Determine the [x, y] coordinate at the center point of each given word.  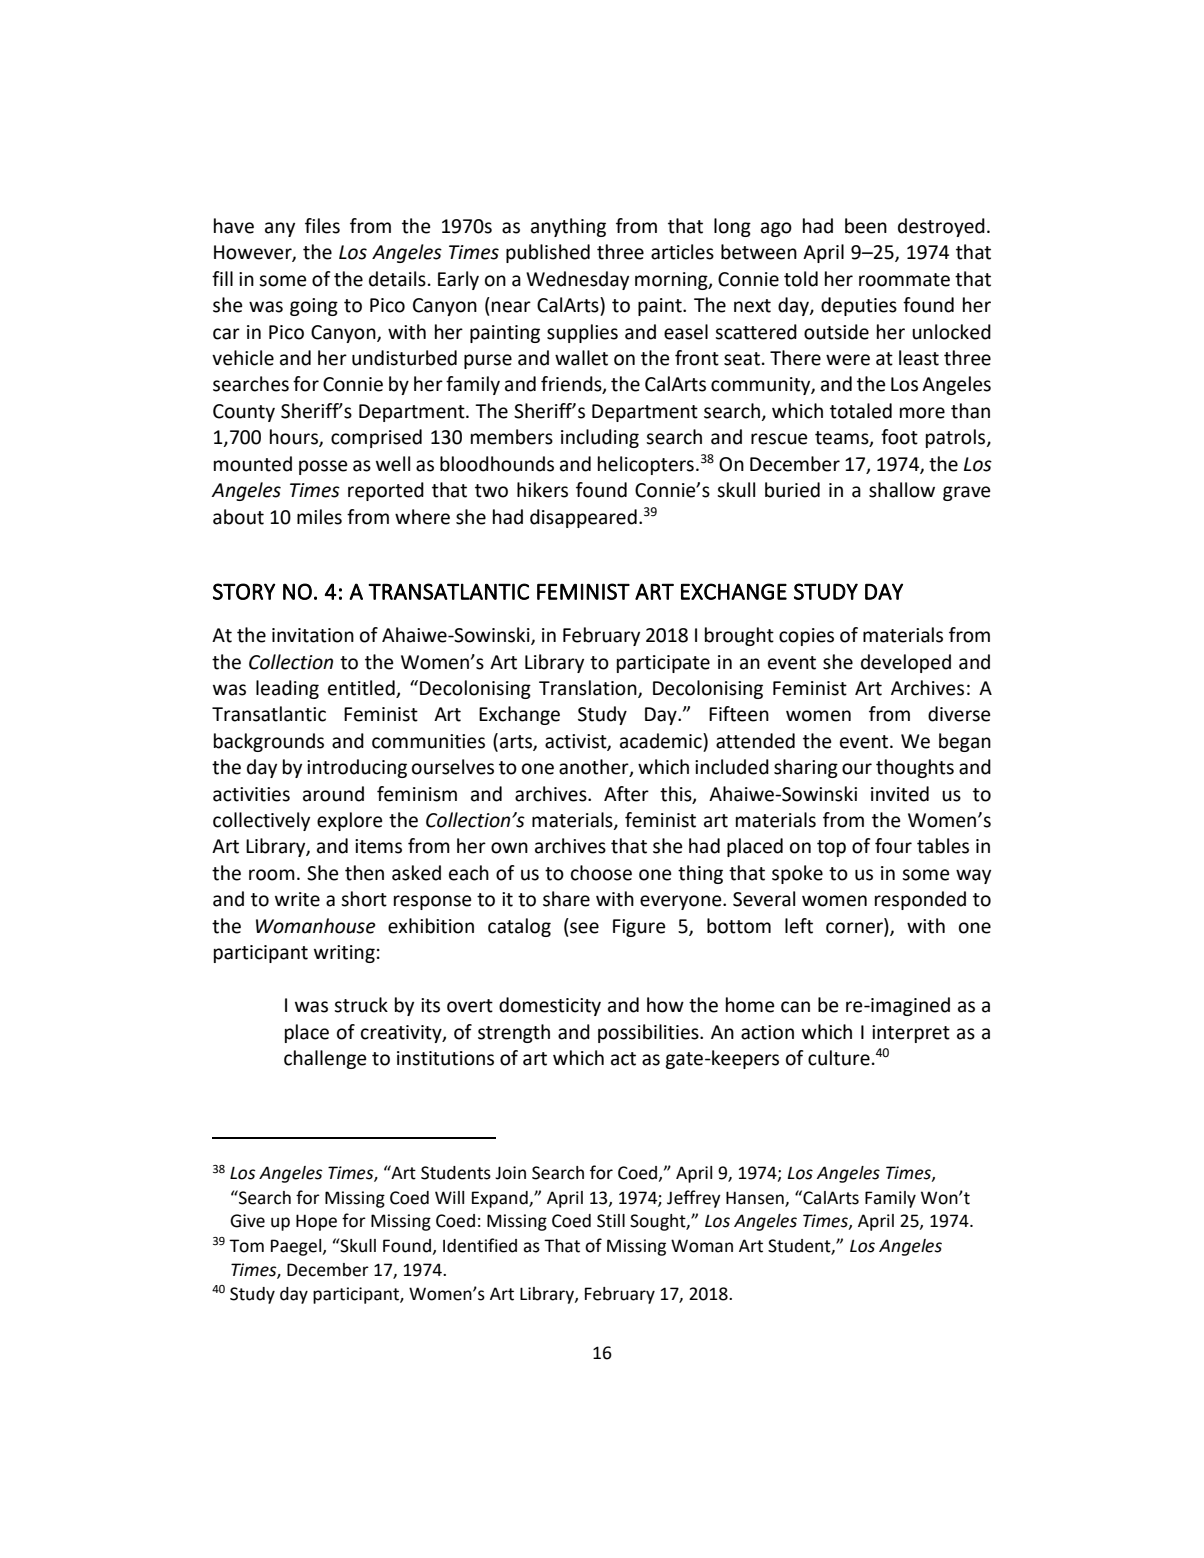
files [322, 226]
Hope [316, 1222]
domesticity [550, 1006]
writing [344, 954]
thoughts [915, 768]
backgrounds [269, 742]
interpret [911, 1034]
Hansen [756, 1198]
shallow [902, 490]
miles [319, 517]
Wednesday [577, 280]
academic [662, 741]
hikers [542, 490]
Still [611, 1221]
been [866, 226]
